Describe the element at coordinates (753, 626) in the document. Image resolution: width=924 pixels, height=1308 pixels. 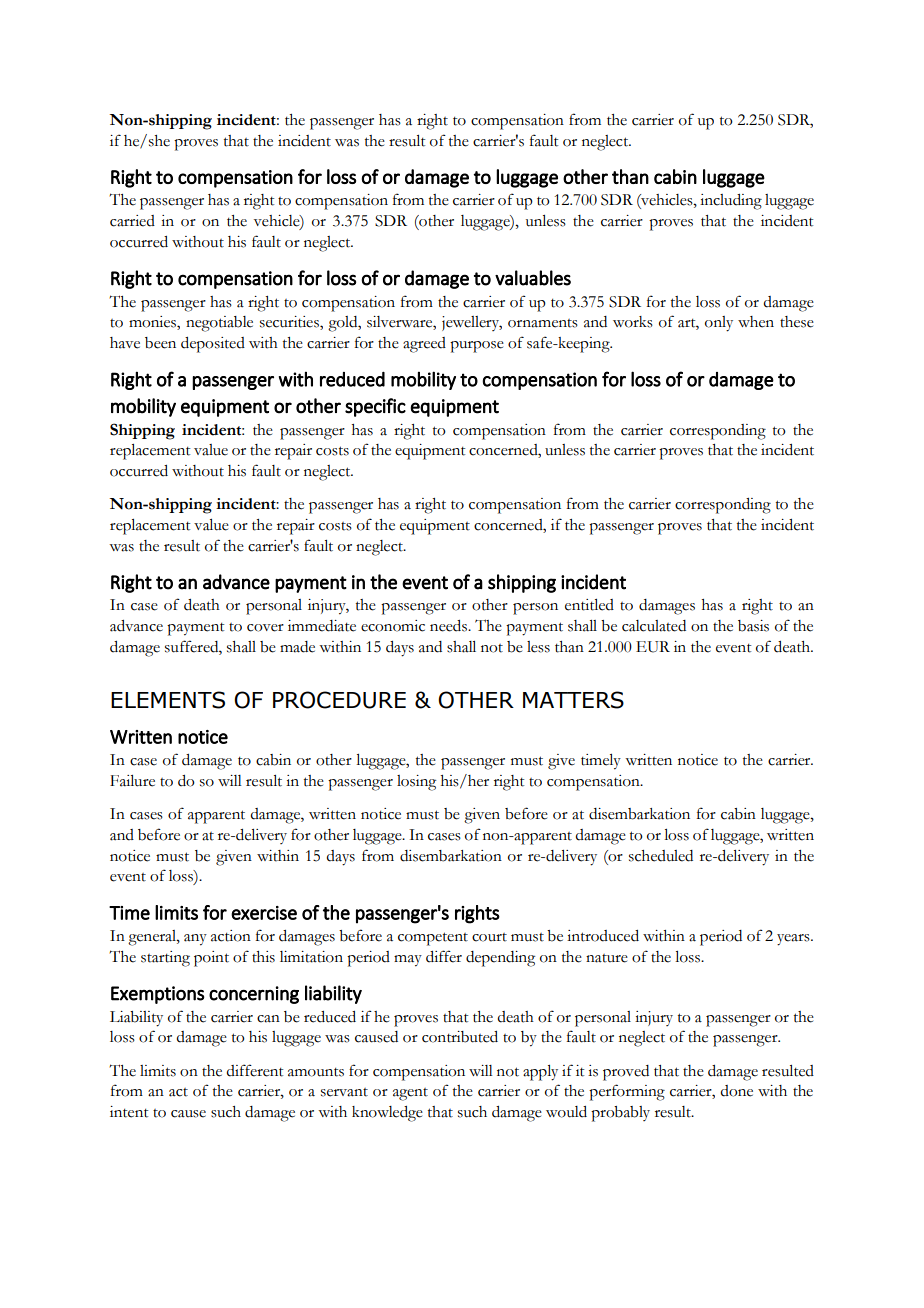
I see `basis` at that location.
